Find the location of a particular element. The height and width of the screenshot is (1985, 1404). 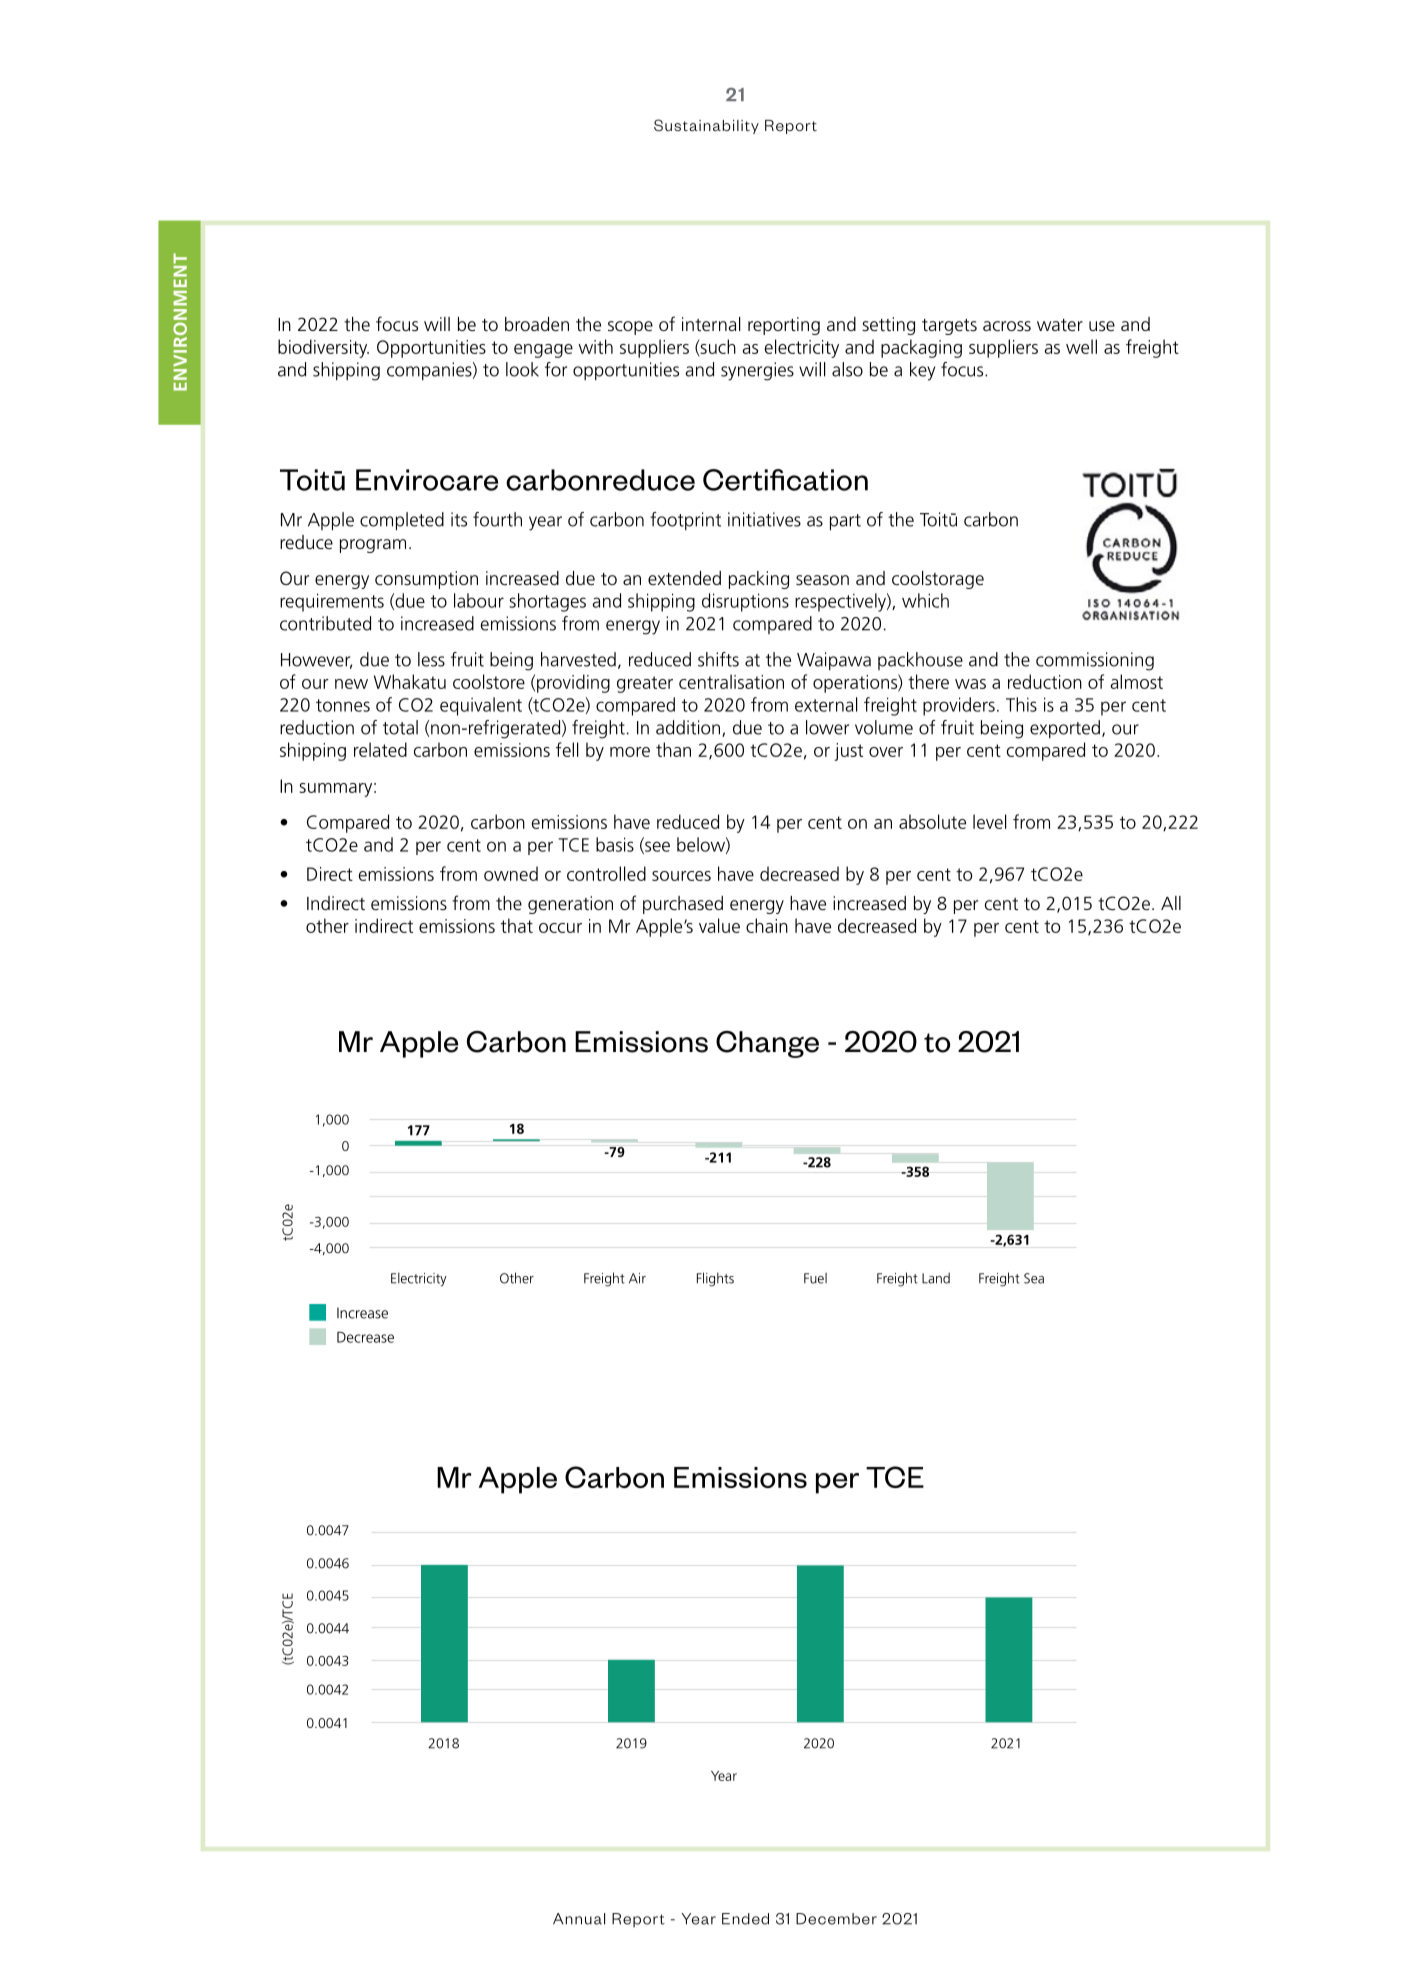

Land is located at coordinates (936, 1278).
